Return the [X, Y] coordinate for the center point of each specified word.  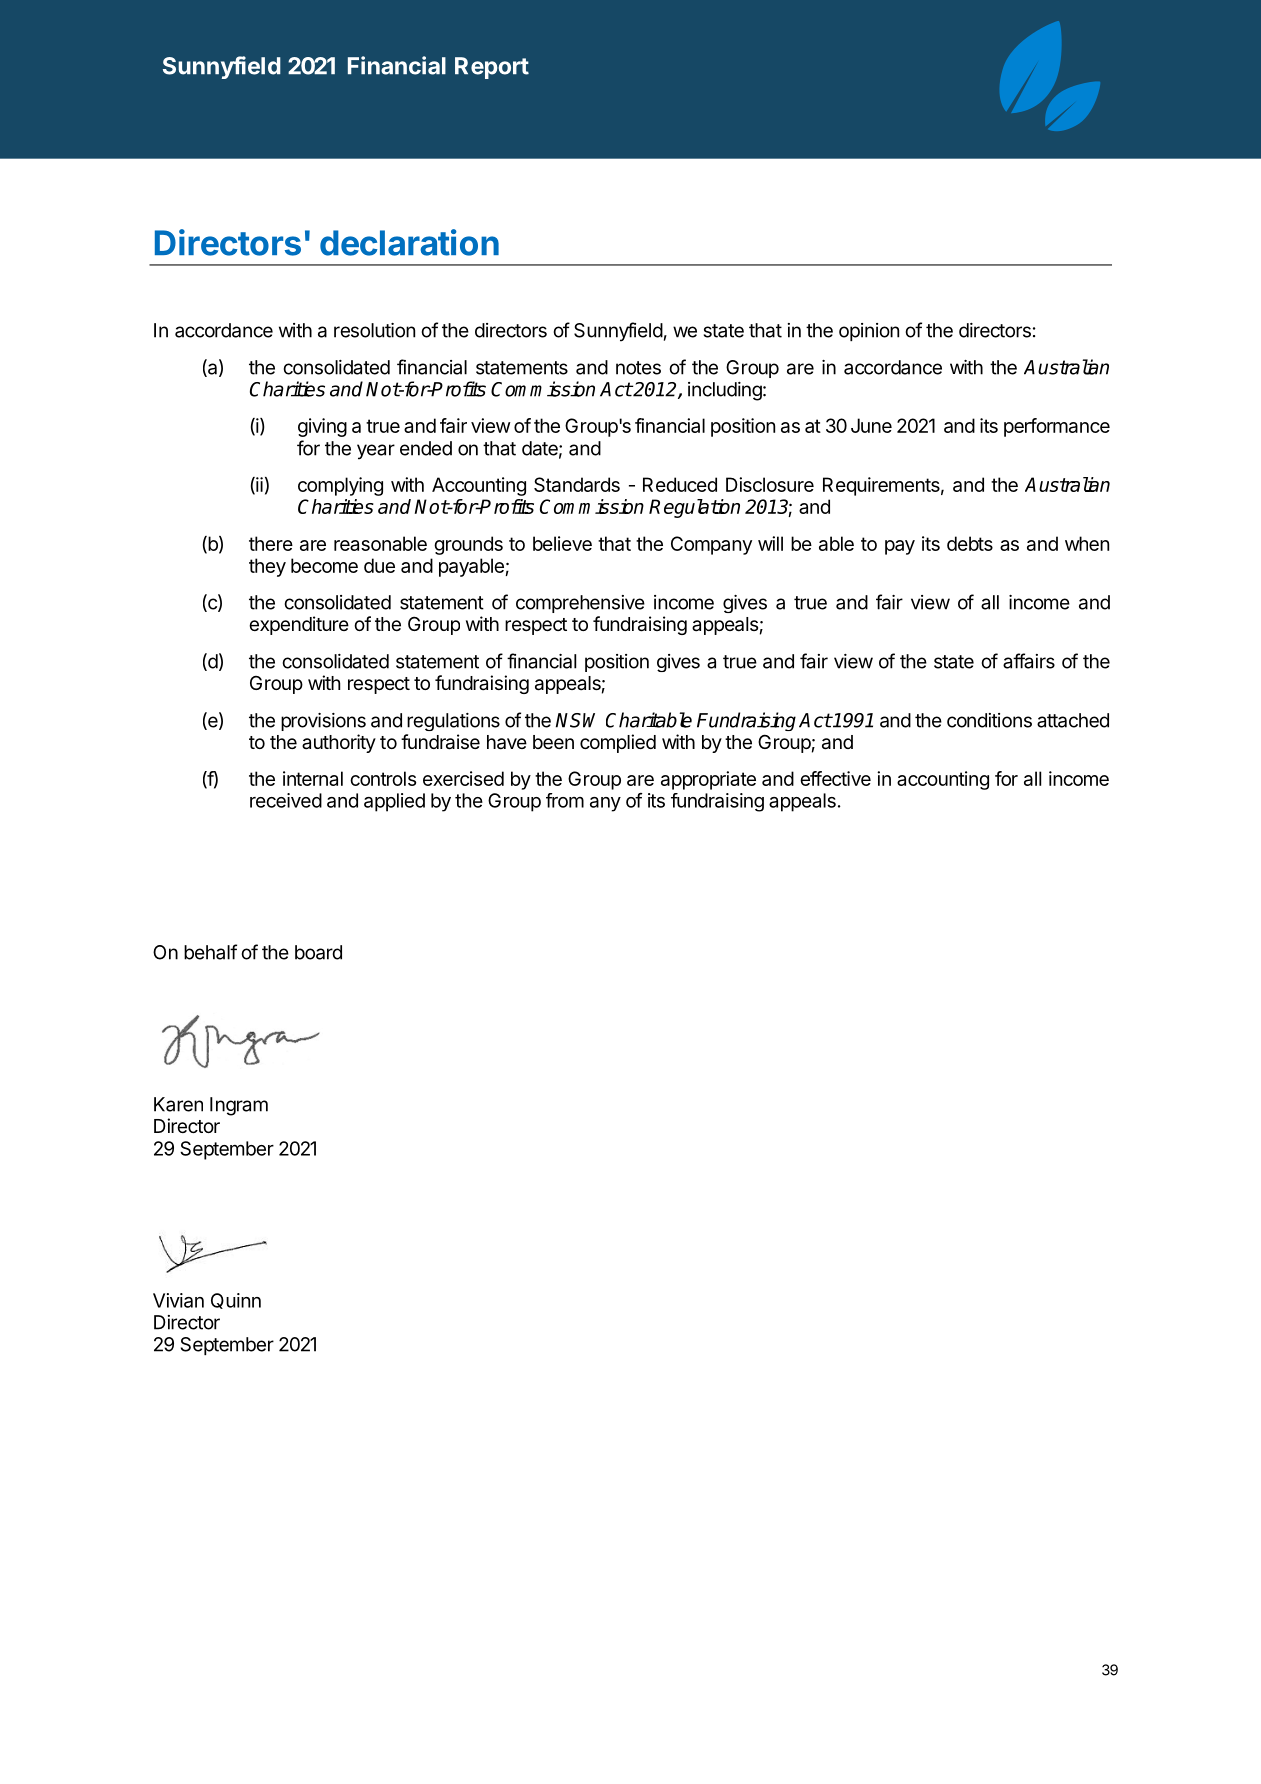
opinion [869, 332]
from [565, 800]
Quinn [236, 1301]
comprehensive [580, 604]
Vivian [178, 1300]
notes [638, 368]
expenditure [299, 625]
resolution [374, 330]
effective [835, 778]
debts [970, 543]
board [318, 952]
